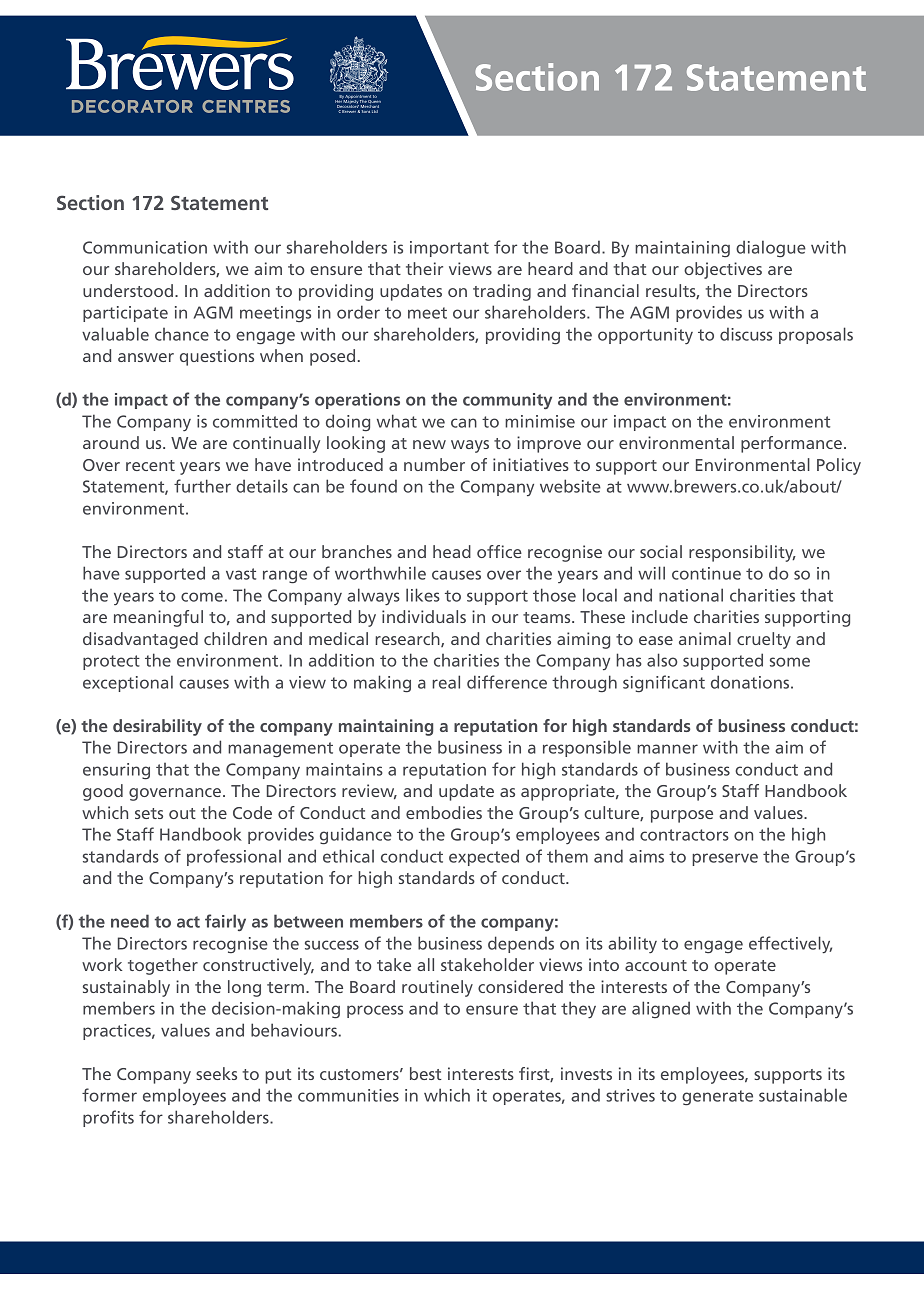 The width and height of the screenshot is (924, 1308). I want to click on trading, so click(502, 292).
